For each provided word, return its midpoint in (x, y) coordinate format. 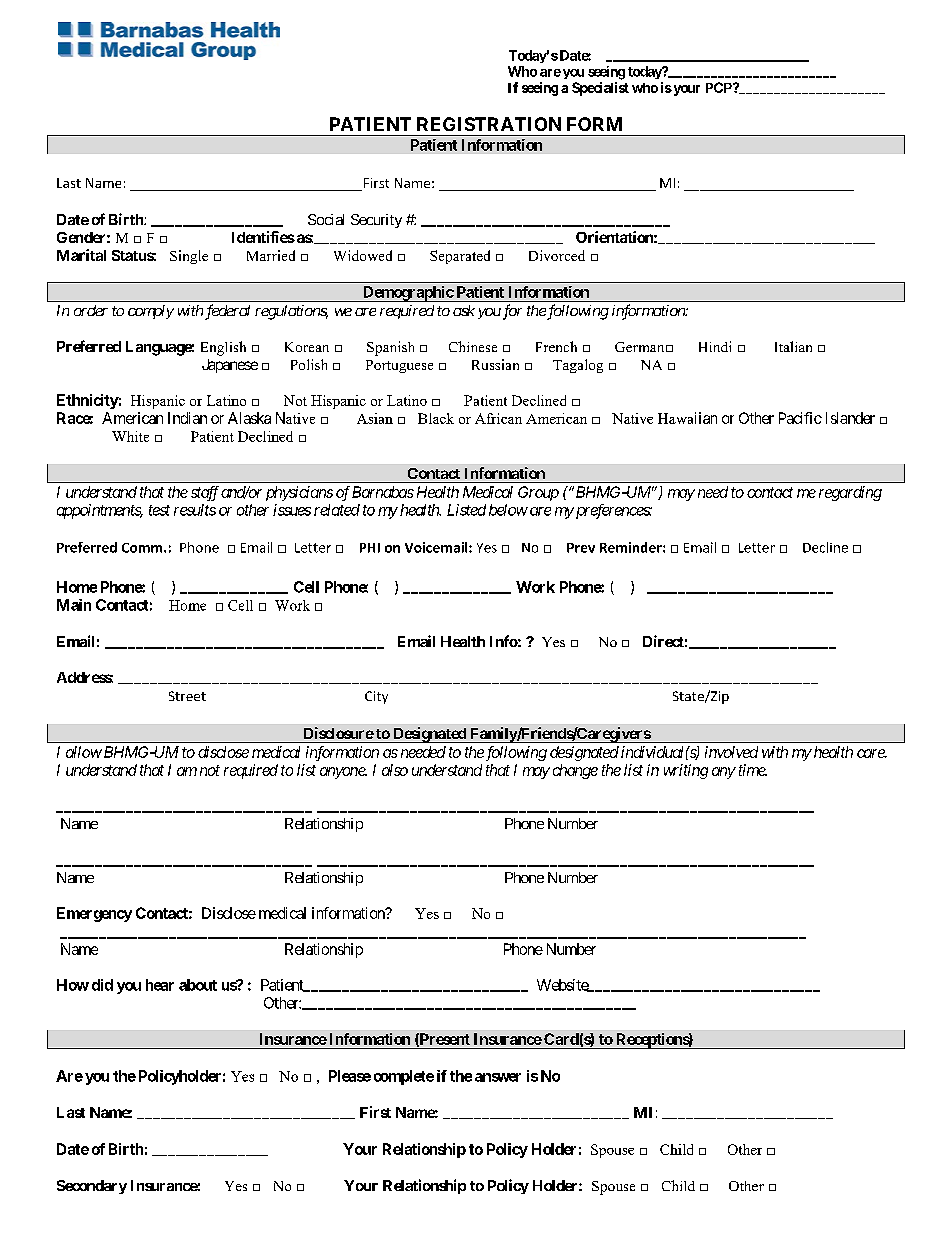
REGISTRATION (489, 124)
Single (189, 257)
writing (686, 771)
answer (498, 1077)
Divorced (557, 255)
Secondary (92, 1187)
